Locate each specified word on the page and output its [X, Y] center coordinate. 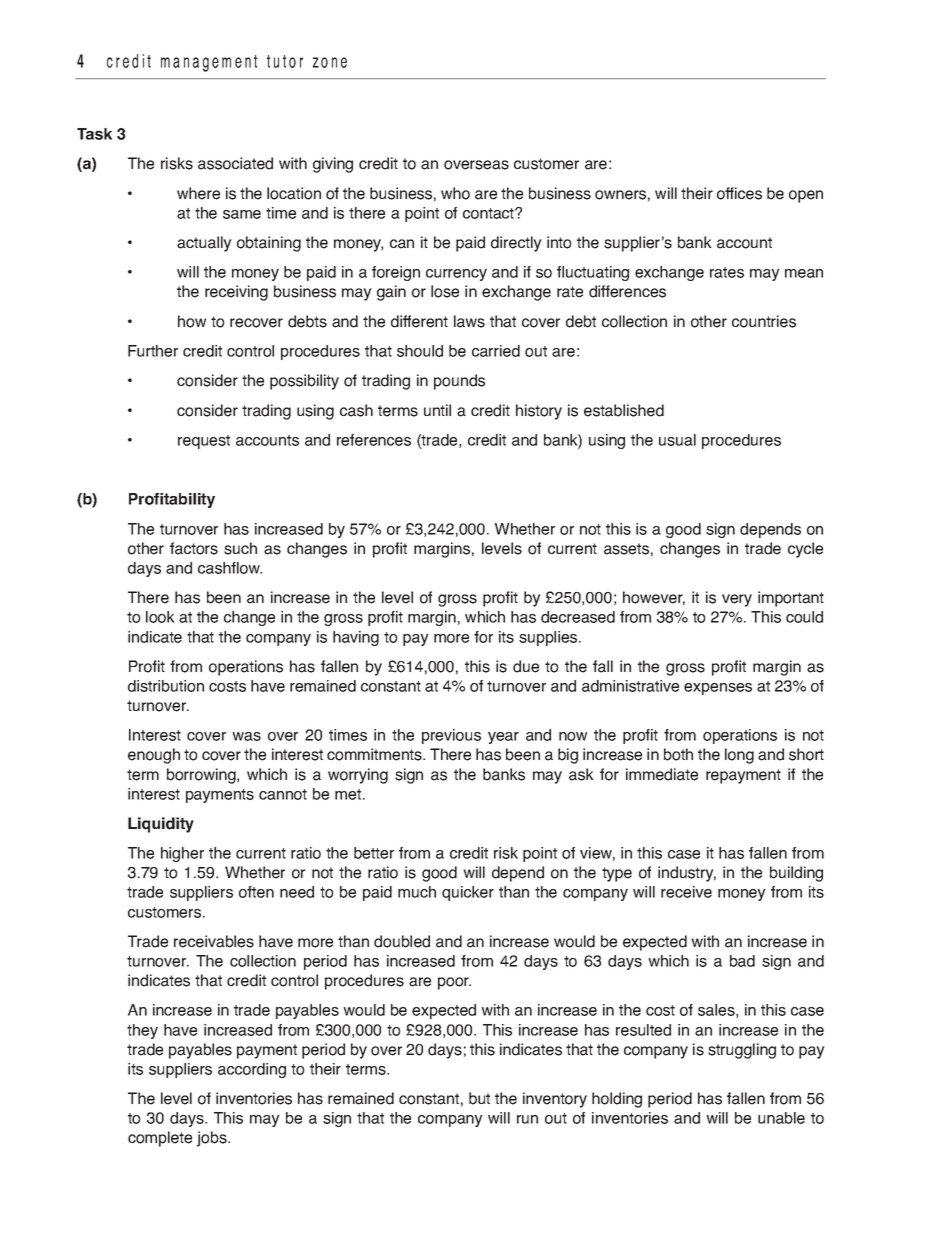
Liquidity [161, 825]
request [204, 442]
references [374, 440]
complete [160, 1139]
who [455, 193]
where [198, 193]
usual [677, 440]
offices [739, 193]
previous [451, 736]
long [739, 756]
